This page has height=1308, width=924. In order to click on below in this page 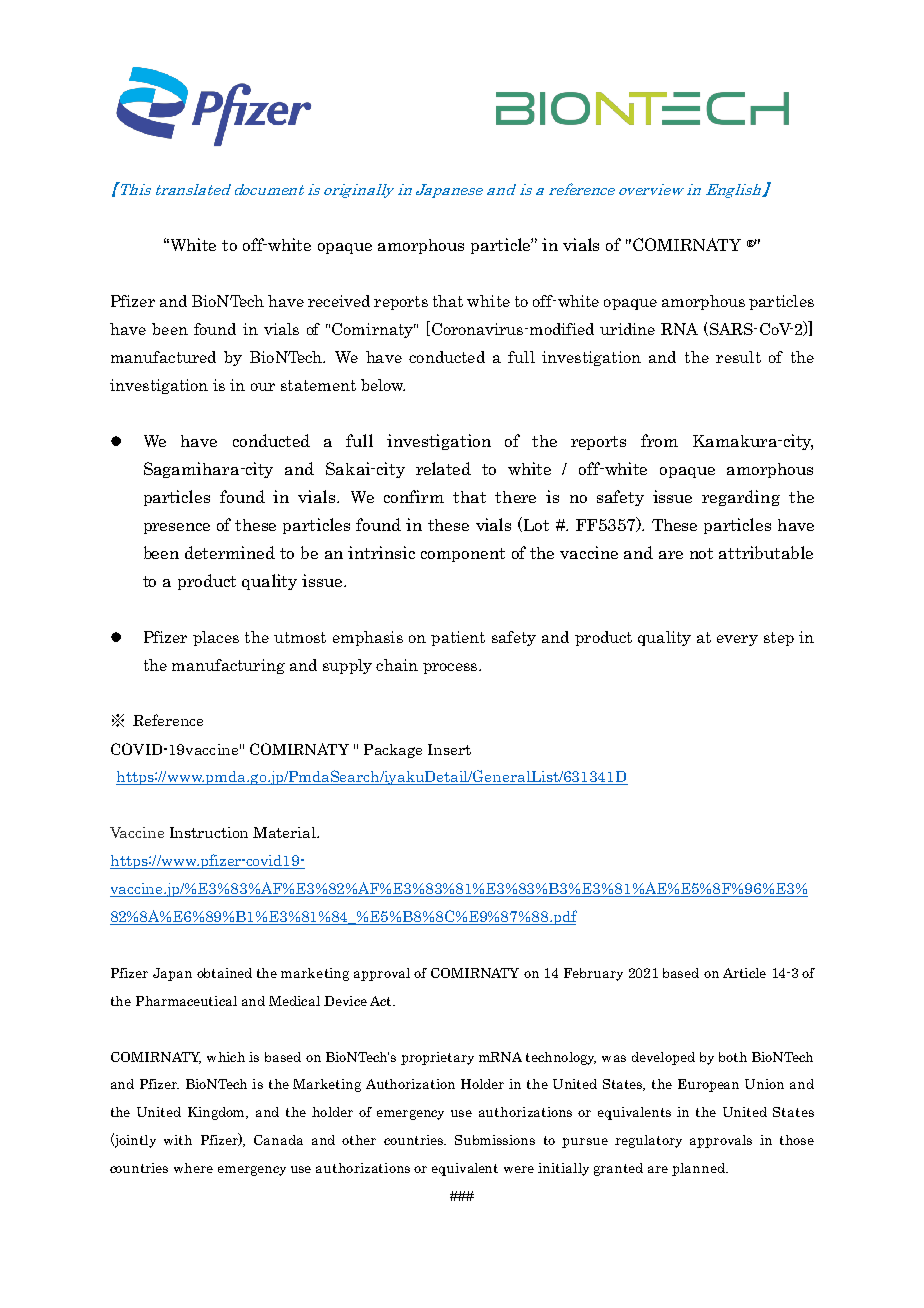, I will do `click(383, 385)`.
